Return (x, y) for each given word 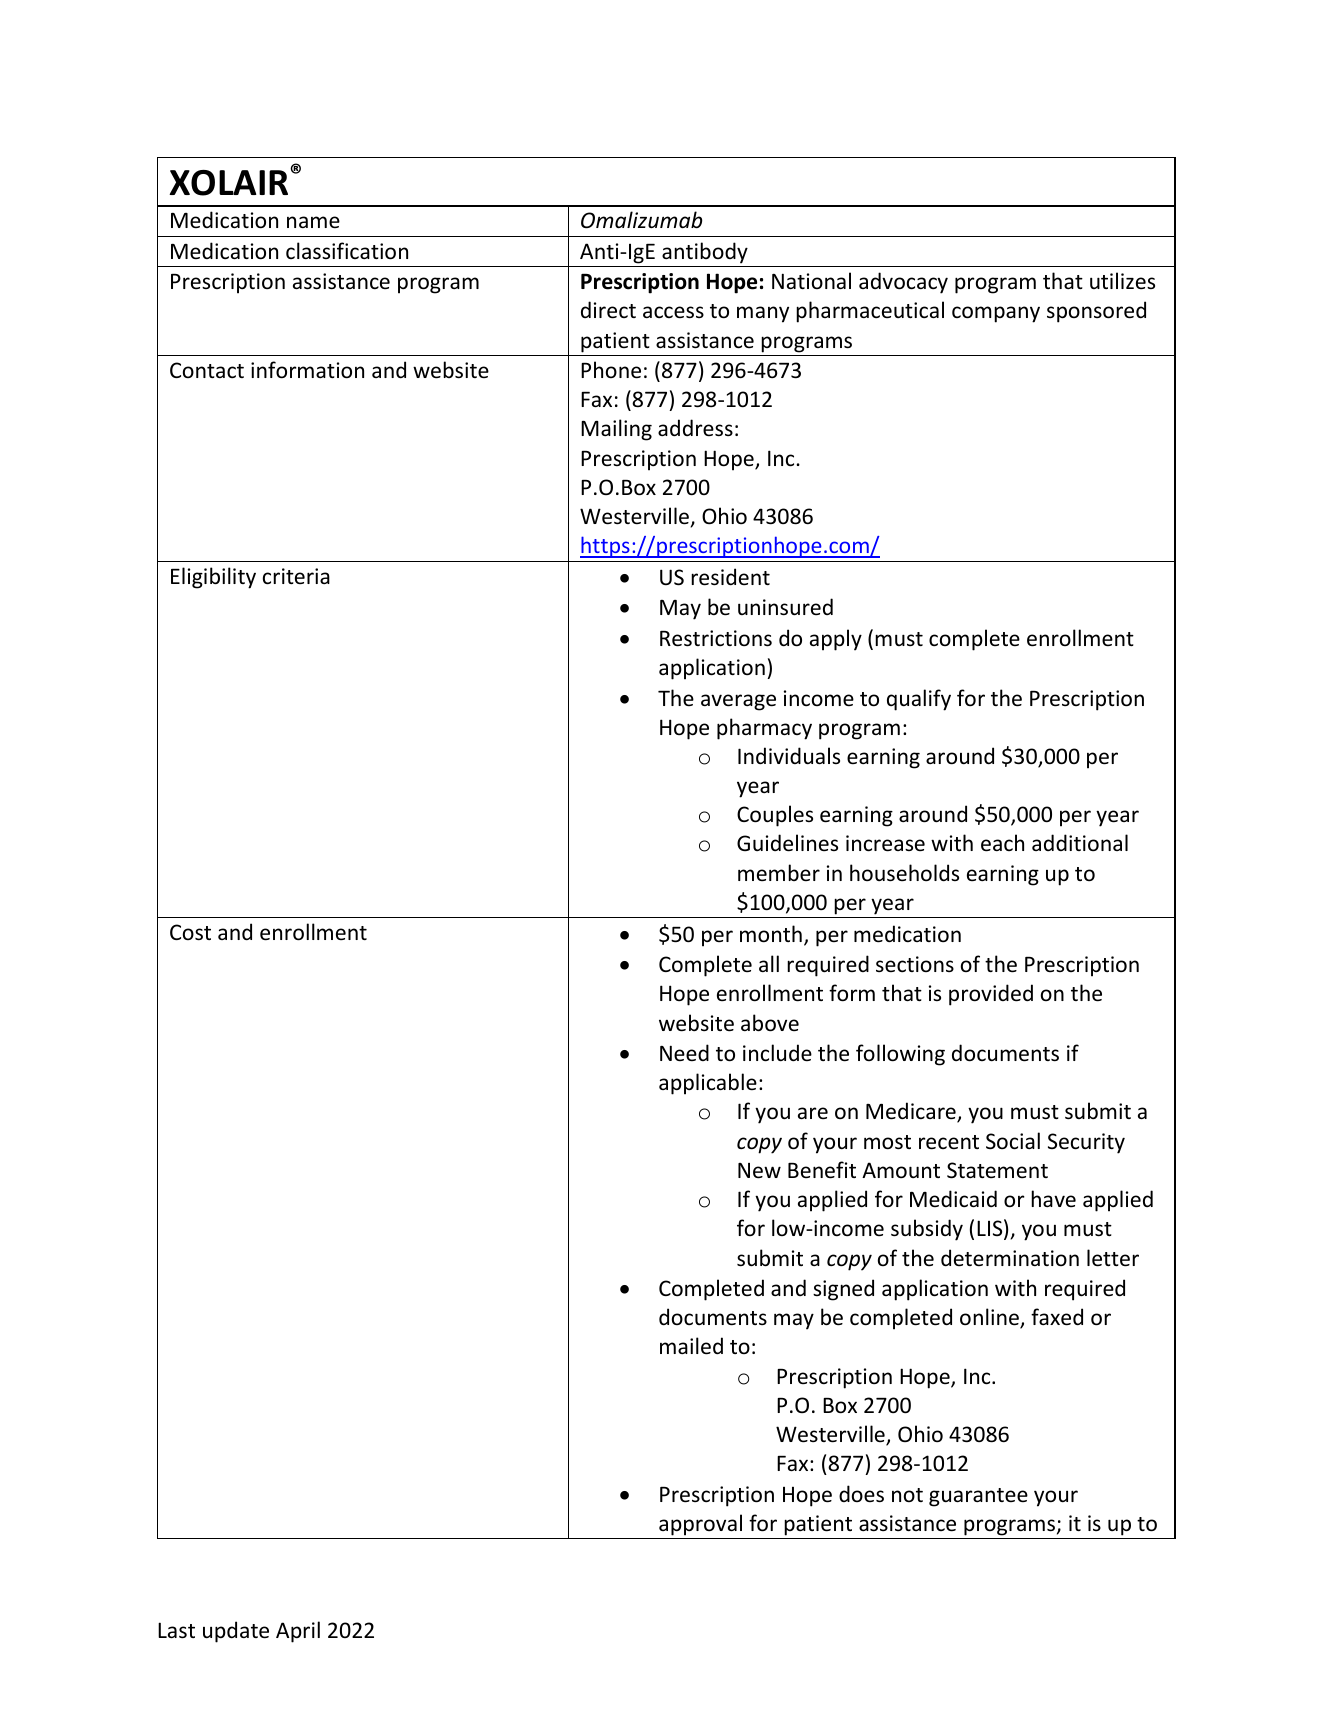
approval (700, 1525)
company (996, 314)
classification (347, 251)
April (298, 1632)
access (673, 312)
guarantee (978, 1497)
